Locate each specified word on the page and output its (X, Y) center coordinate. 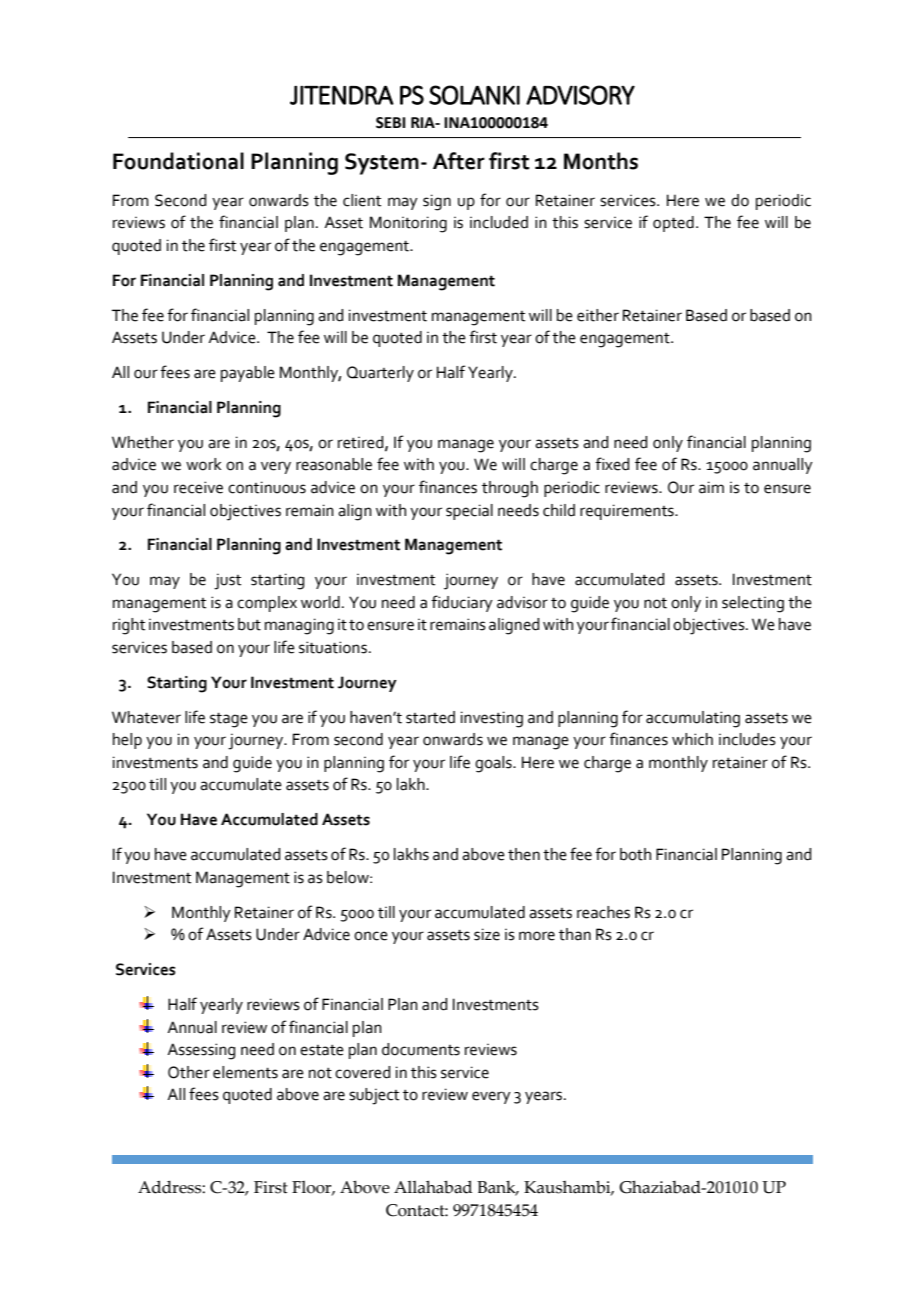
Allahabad (433, 1187)
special (469, 512)
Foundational (178, 161)
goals (494, 764)
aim (711, 487)
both (635, 854)
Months (601, 161)
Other (189, 1072)
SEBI (390, 123)
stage (229, 720)
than (575, 934)
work (203, 464)
